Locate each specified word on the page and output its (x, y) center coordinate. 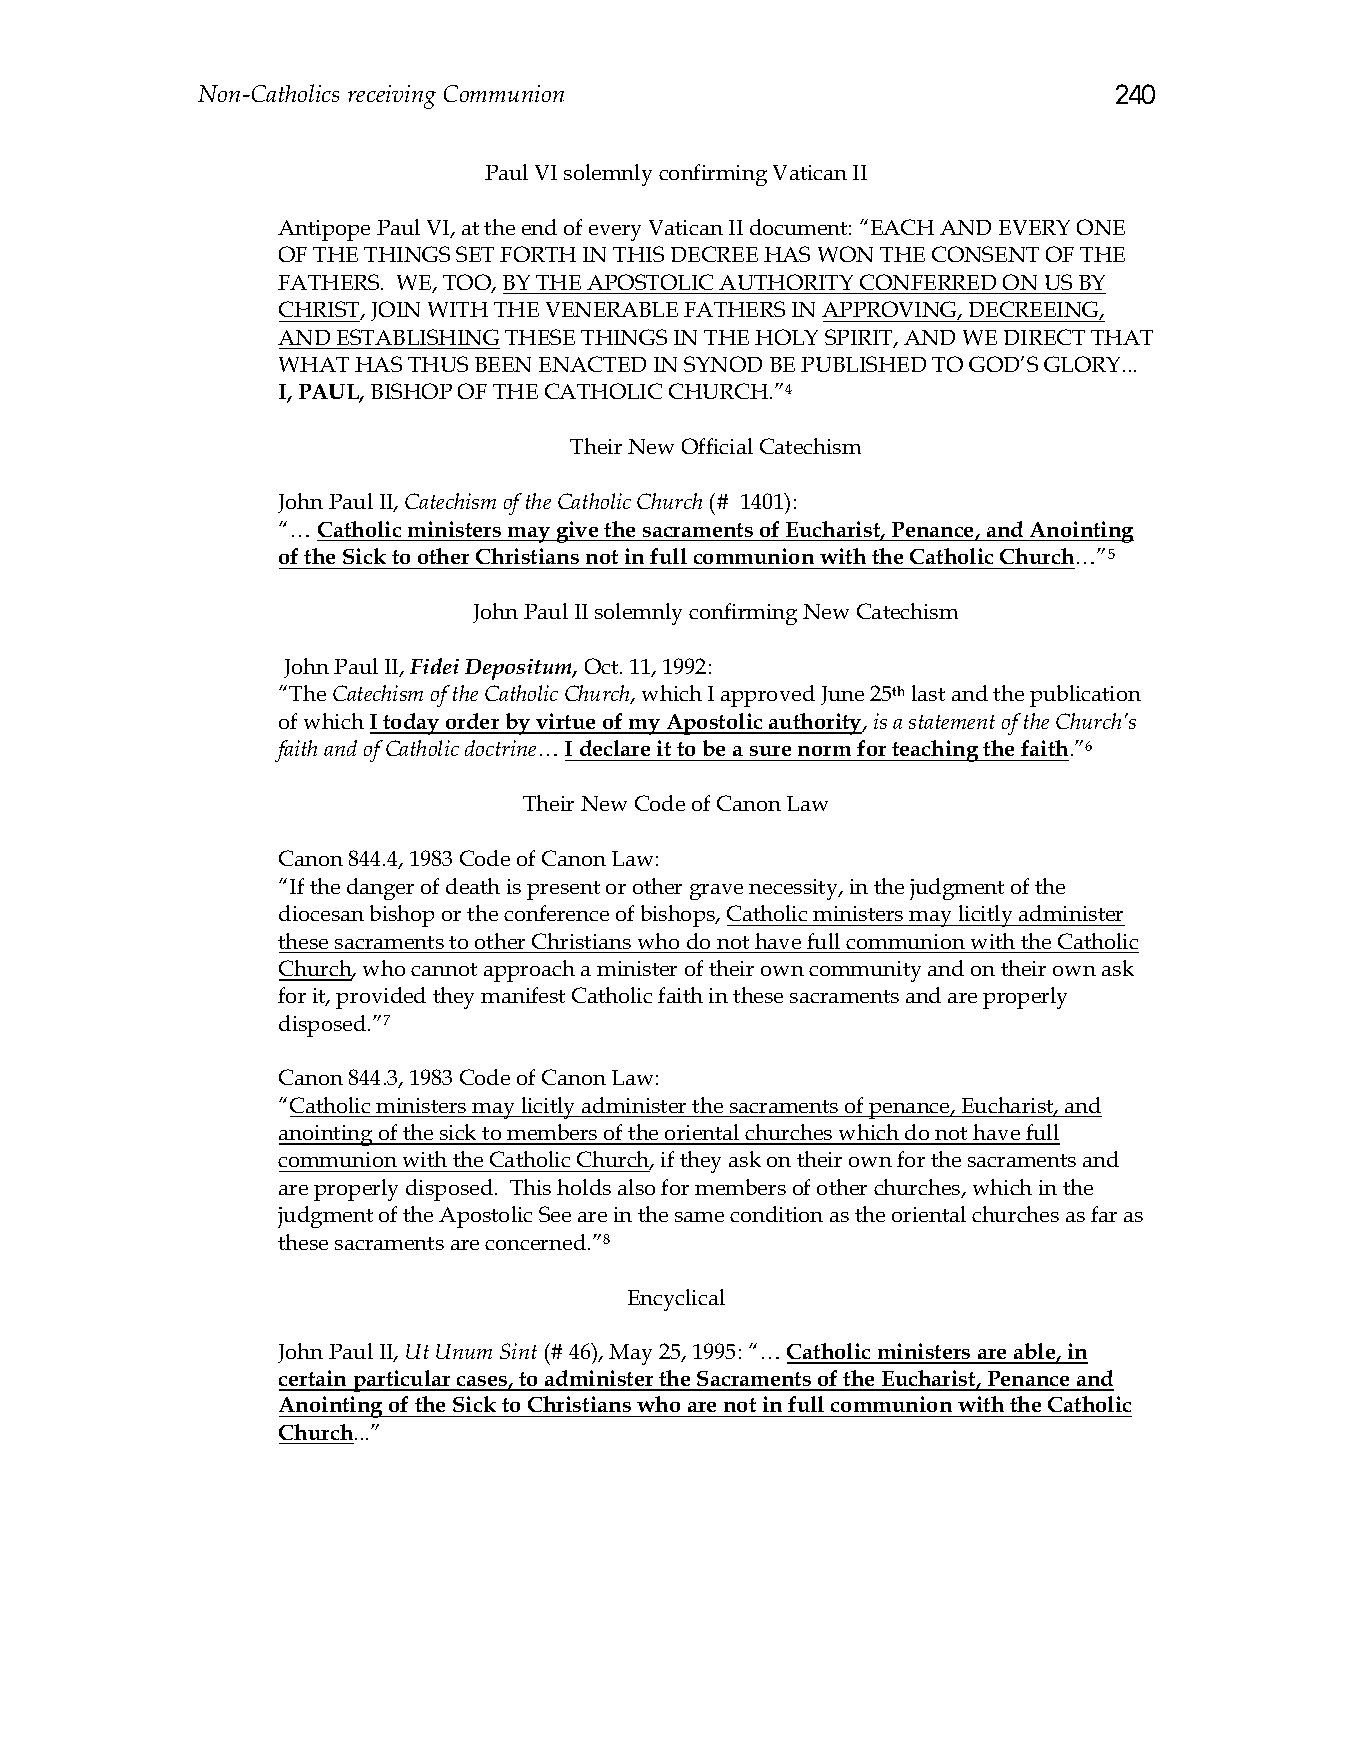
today (411, 724)
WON (845, 254)
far (1104, 1214)
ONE (1101, 227)
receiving (392, 97)
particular (402, 1381)
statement (952, 722)
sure (770, 751)
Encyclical (676, 1300)
